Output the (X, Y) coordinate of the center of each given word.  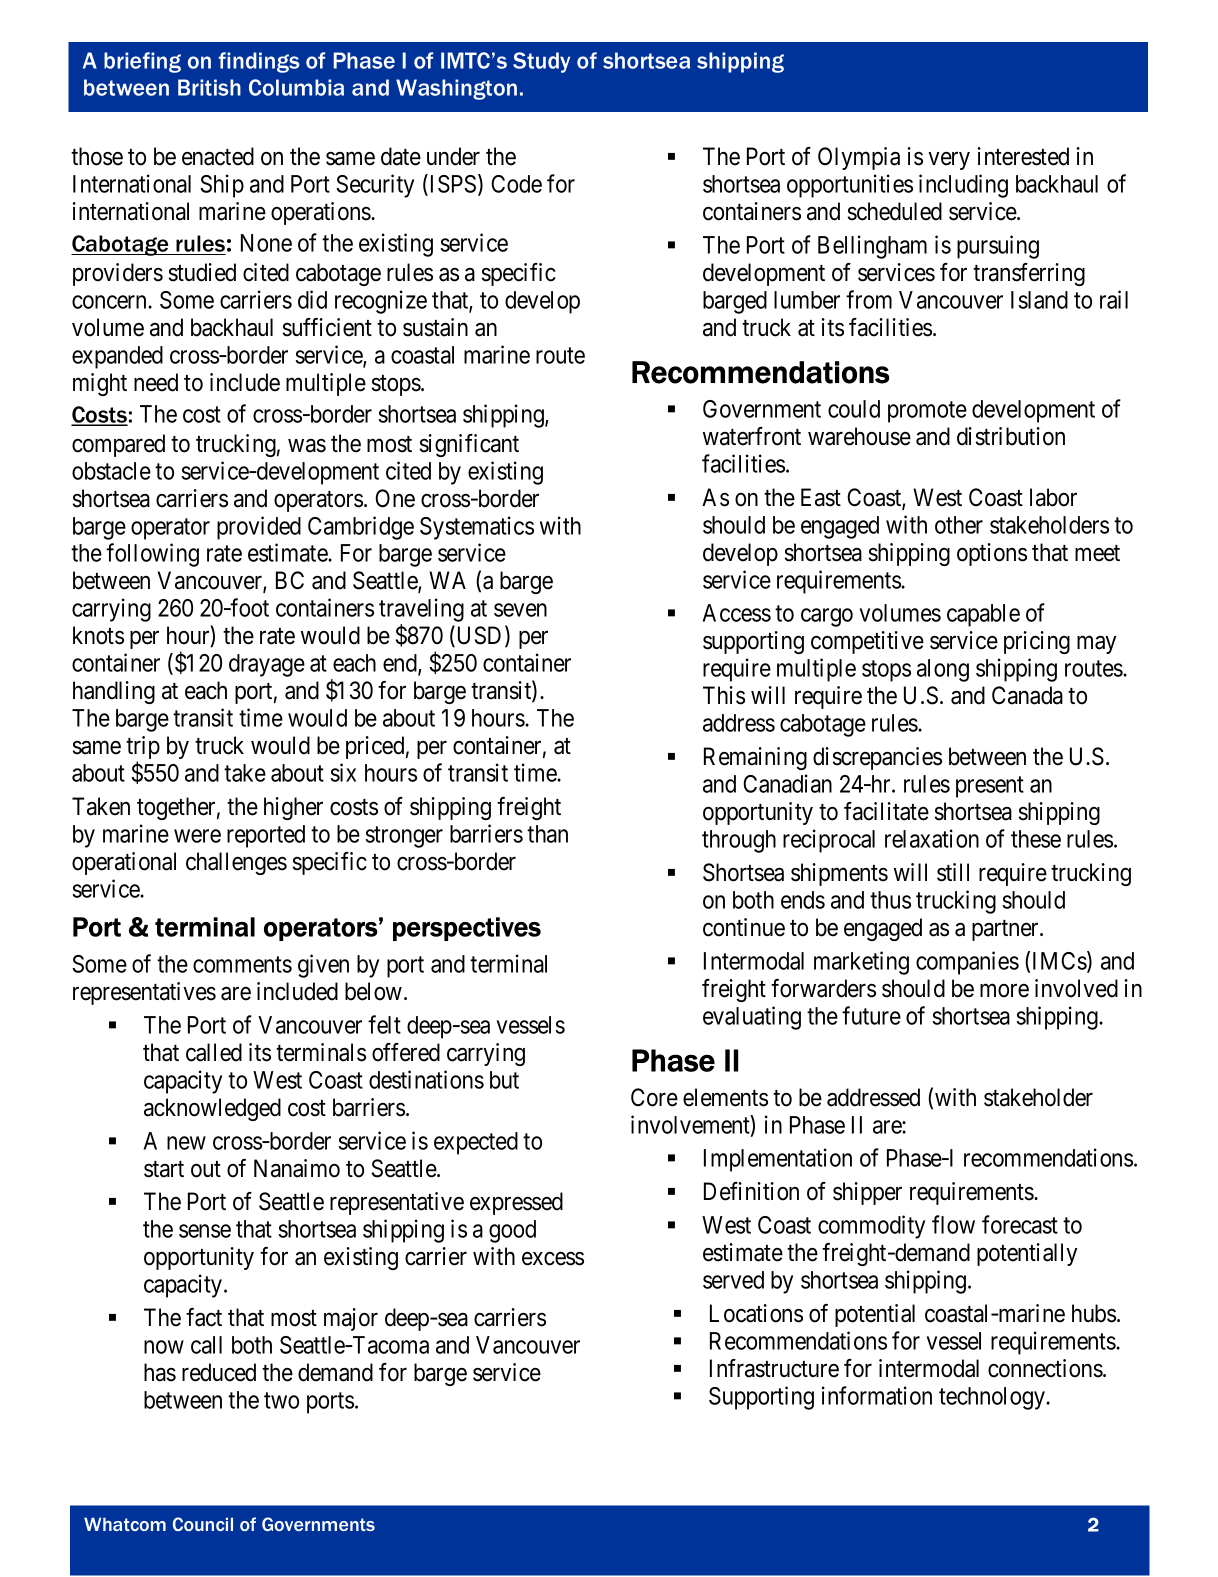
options (992, 554)
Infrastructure (774, 1368)
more (1004, 991)
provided (259, 528)
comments (242, 964)
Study (541, 62)
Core (654, 1097)
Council (203, 1524)
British (209, 87)
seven (520, 610)
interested (1023, 156)
